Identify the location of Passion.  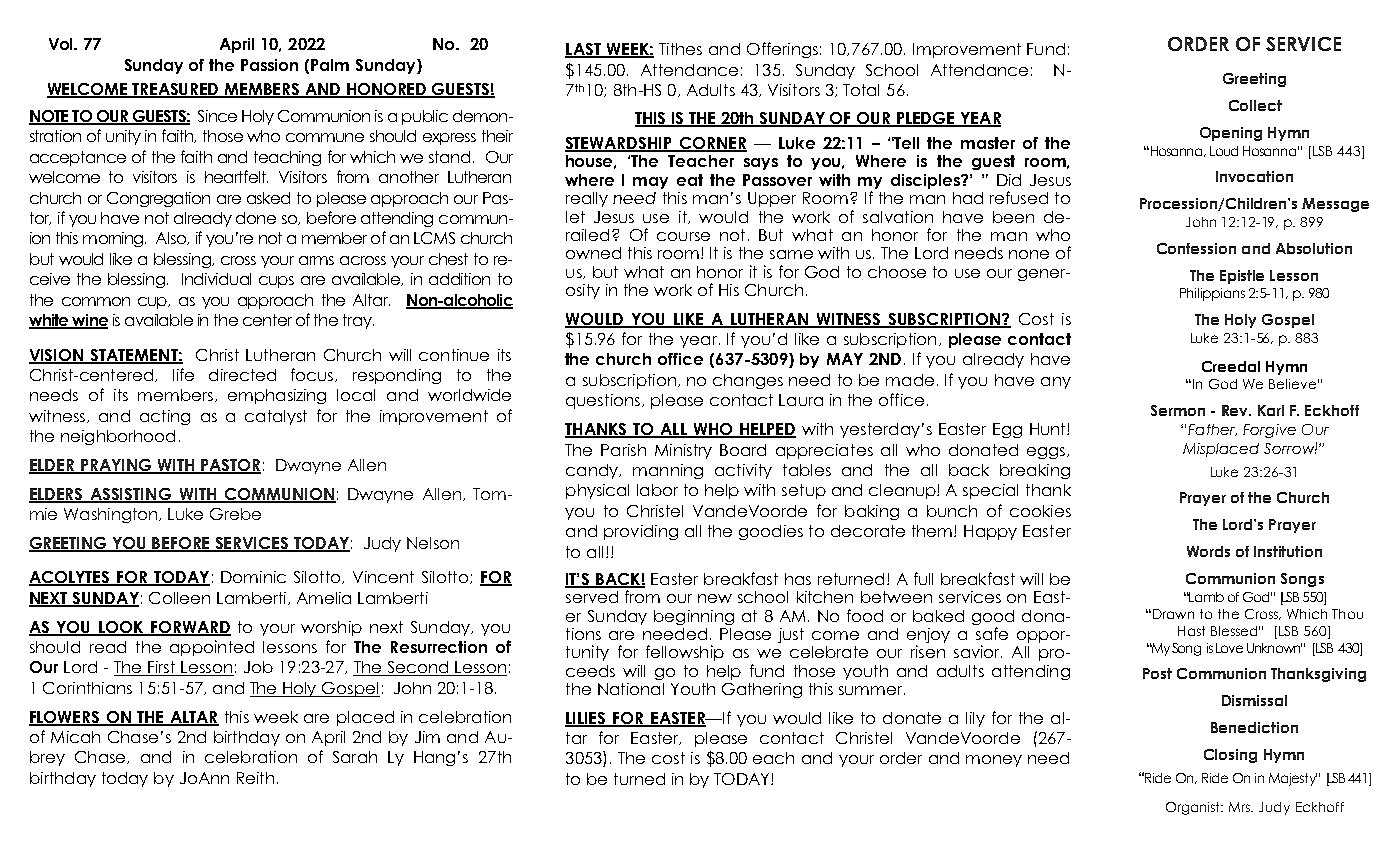
(269, 65).
